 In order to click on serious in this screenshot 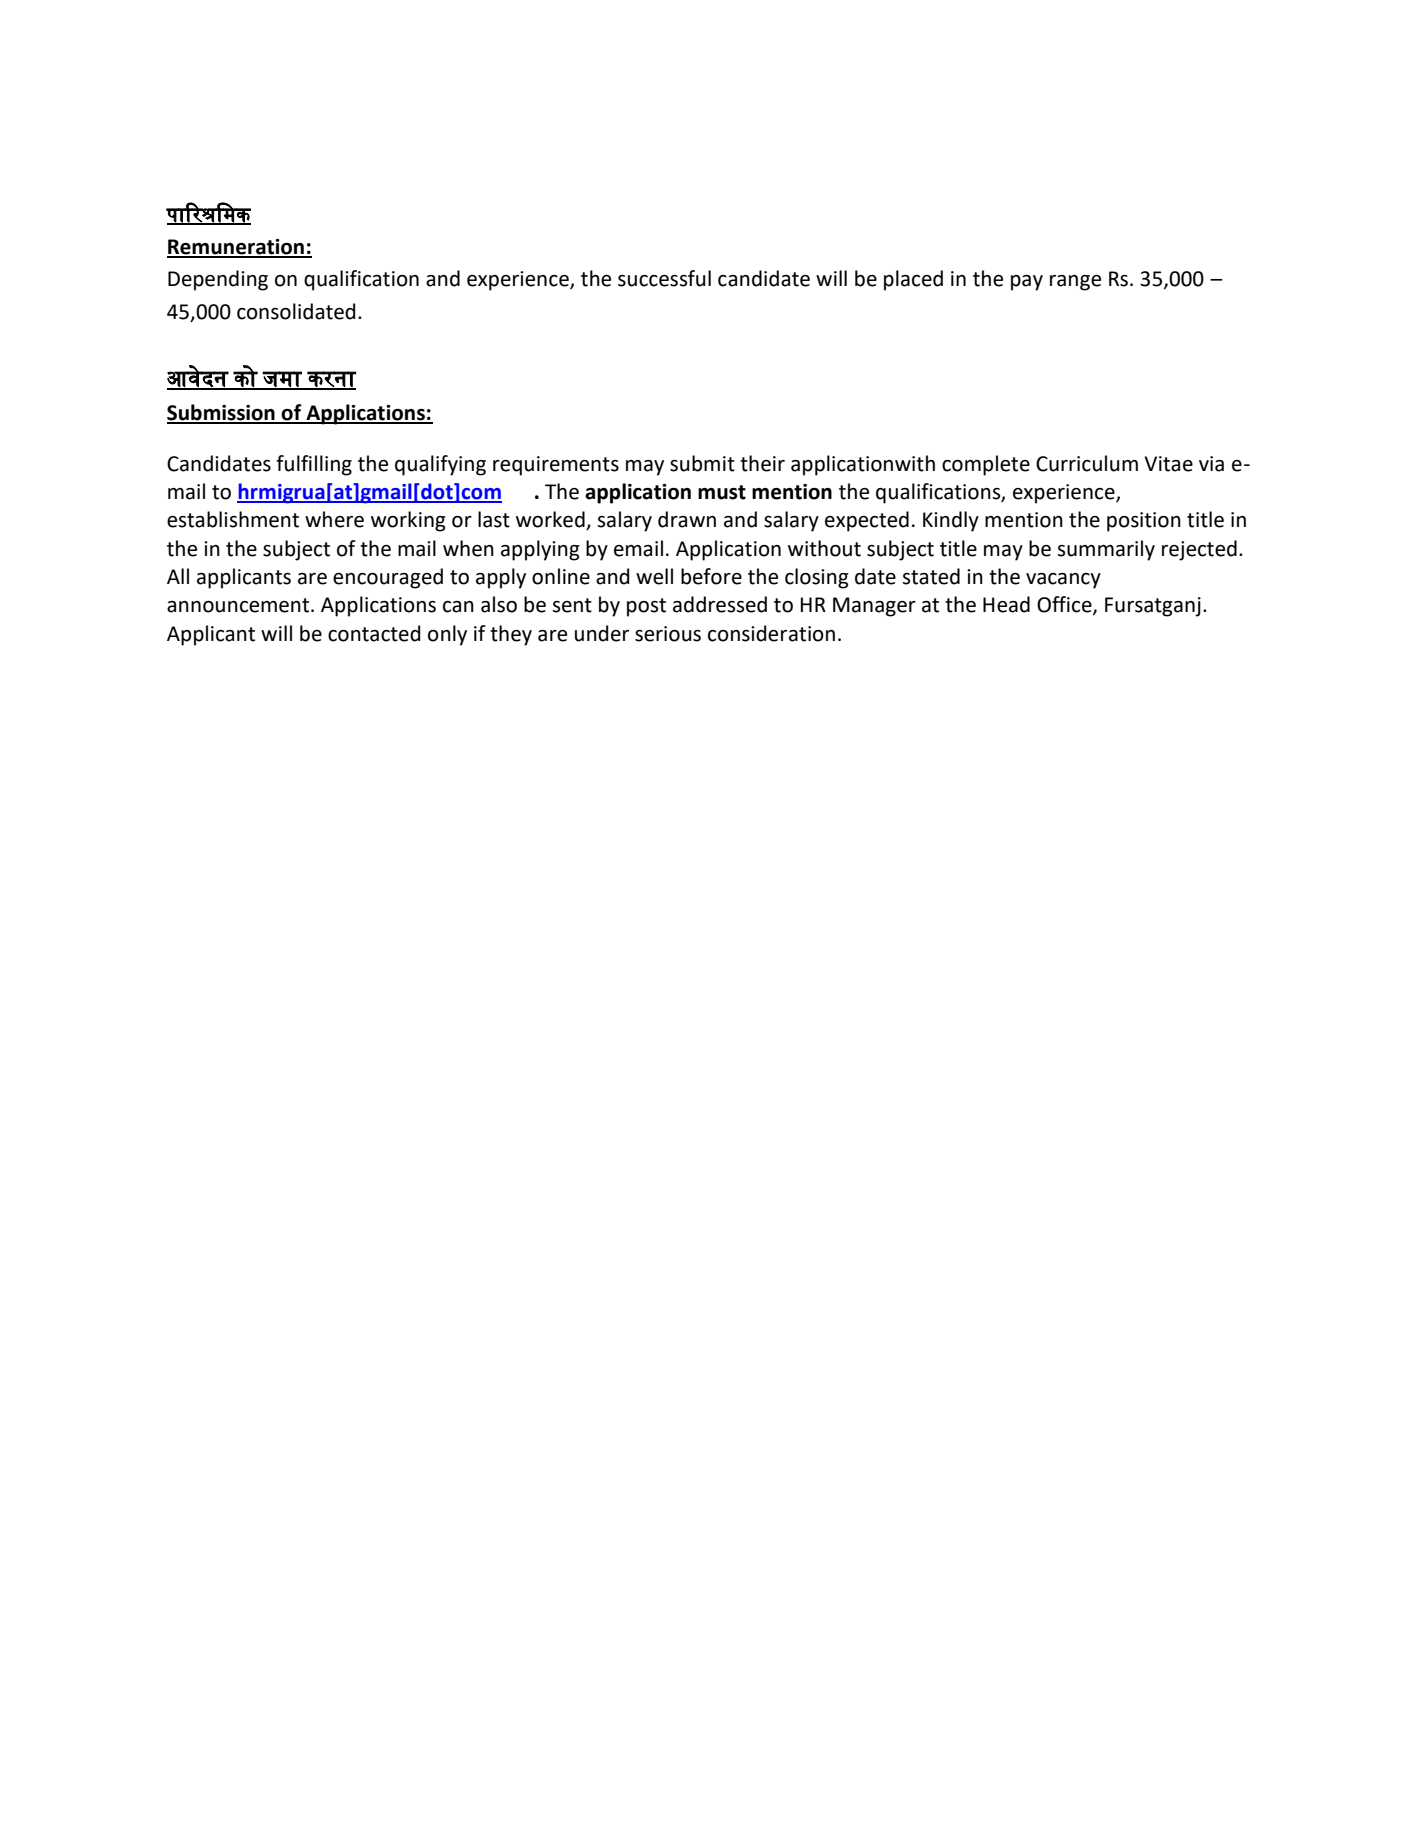, I will do `click(668, 634)`.
